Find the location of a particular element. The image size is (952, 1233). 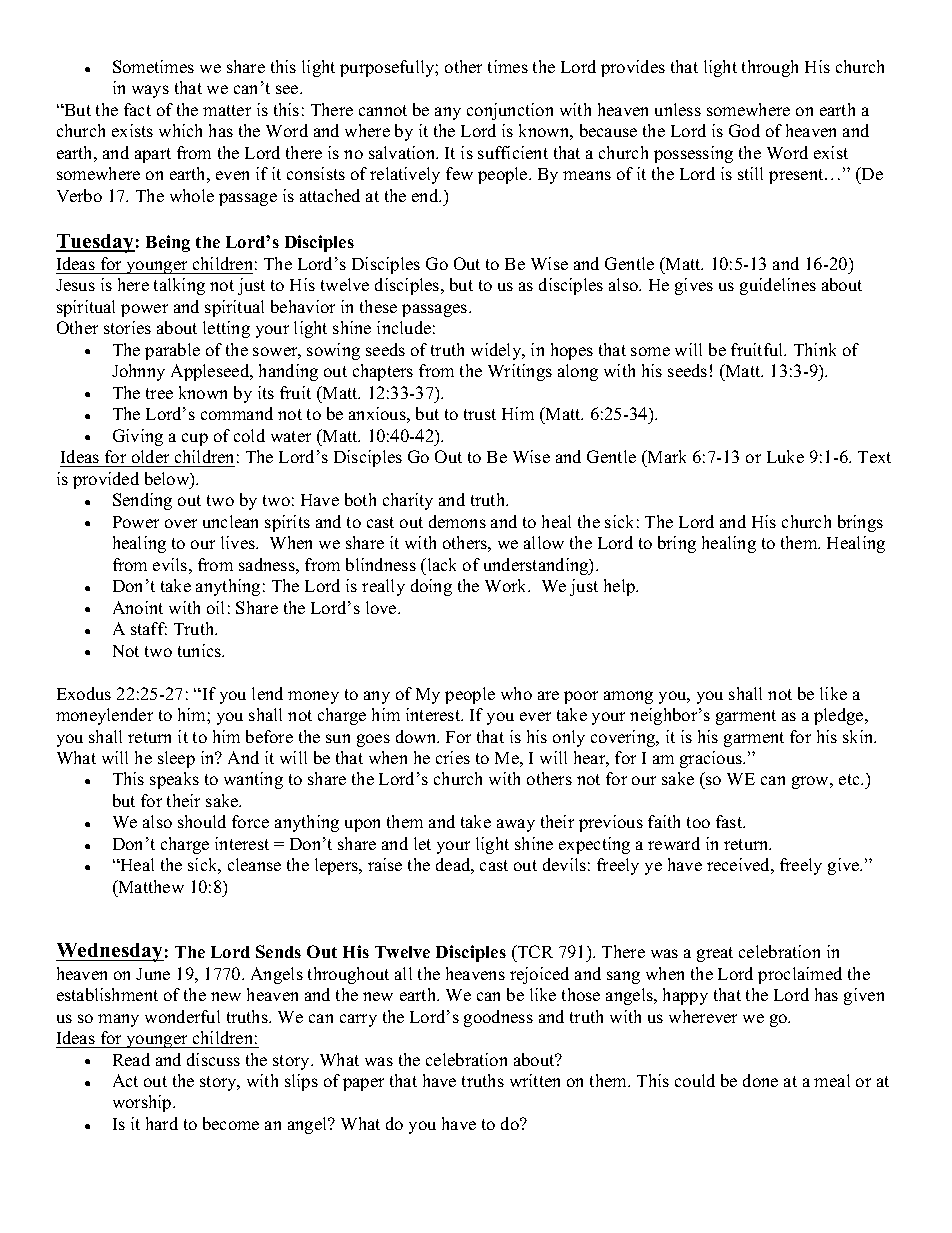

Luke is located at coordinates (785, 456).
